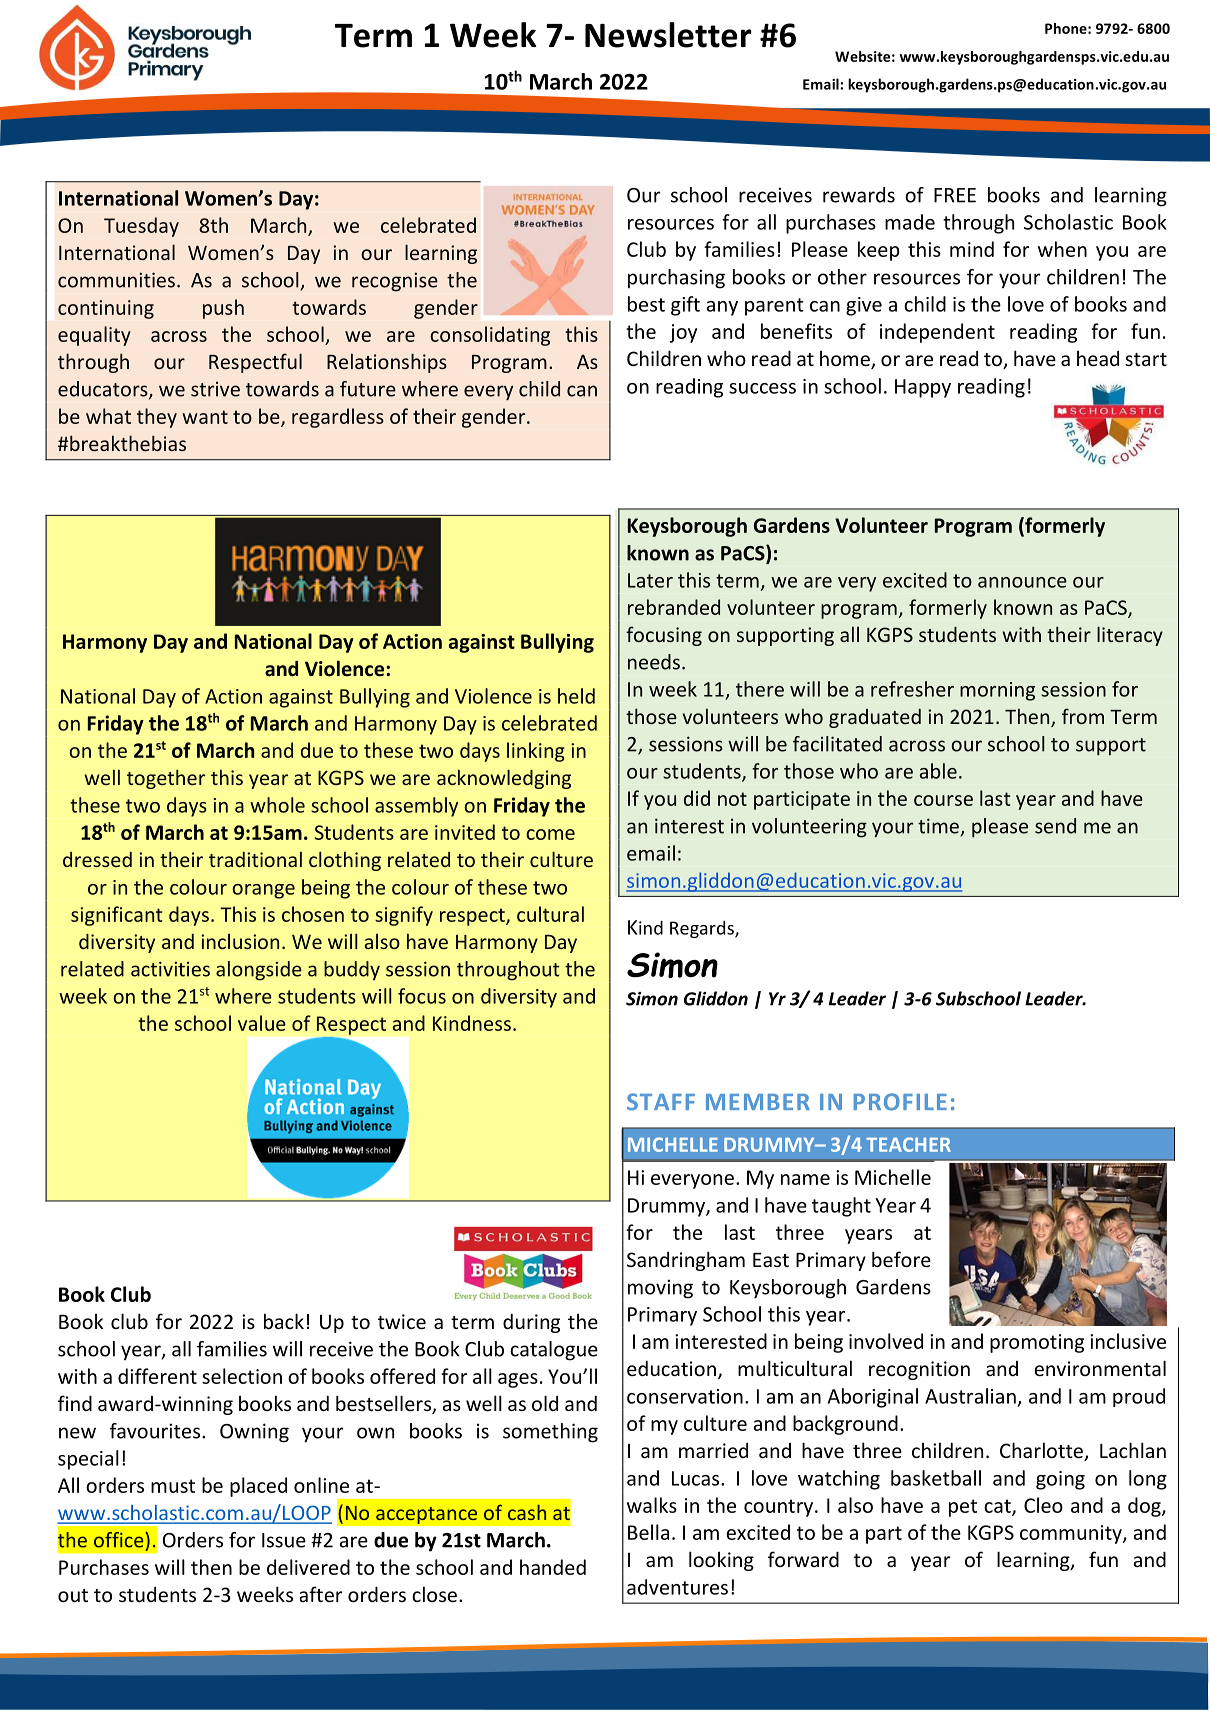  What do you see at coordinates (900, 1102) in the screenshot?
I see `PROFILE` at bounding box center [900, 1102].
